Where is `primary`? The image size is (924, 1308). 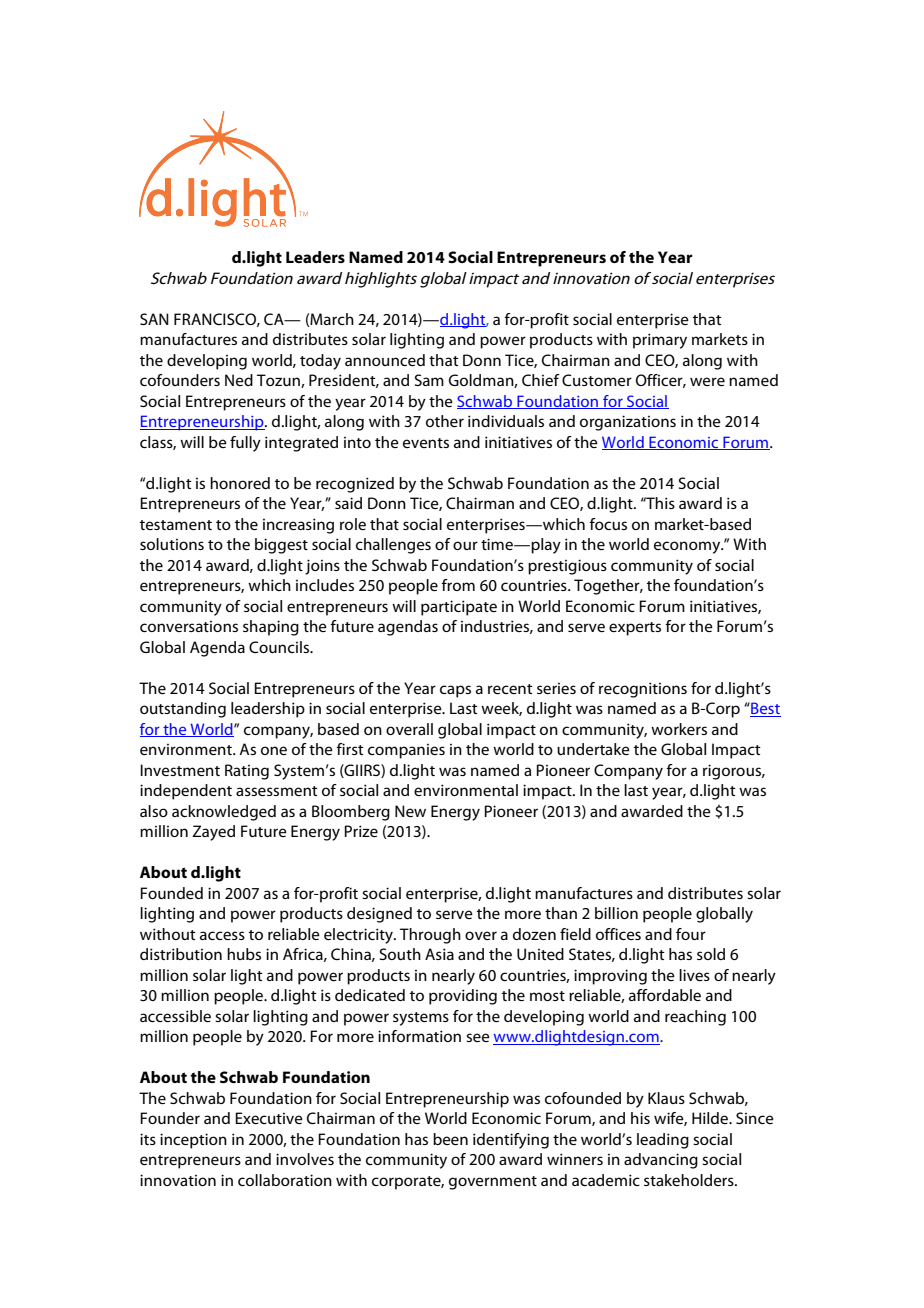
primary is located at coordinates (660, 341).
